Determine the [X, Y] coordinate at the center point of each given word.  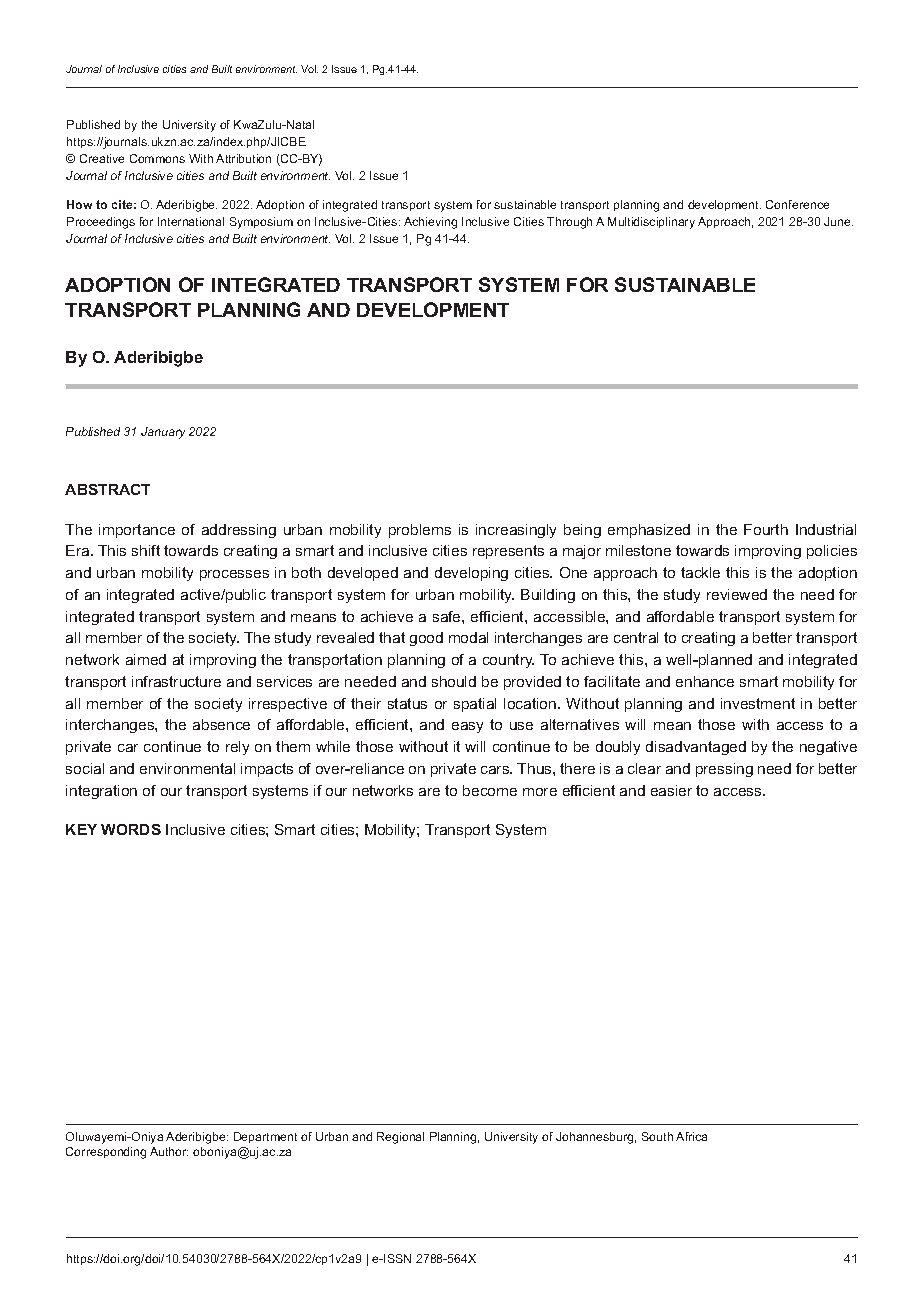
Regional [400, 1138]
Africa [691, 1136]
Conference [797, 204]
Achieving [430, 223]
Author [169, 1151]
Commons [157, 158]
